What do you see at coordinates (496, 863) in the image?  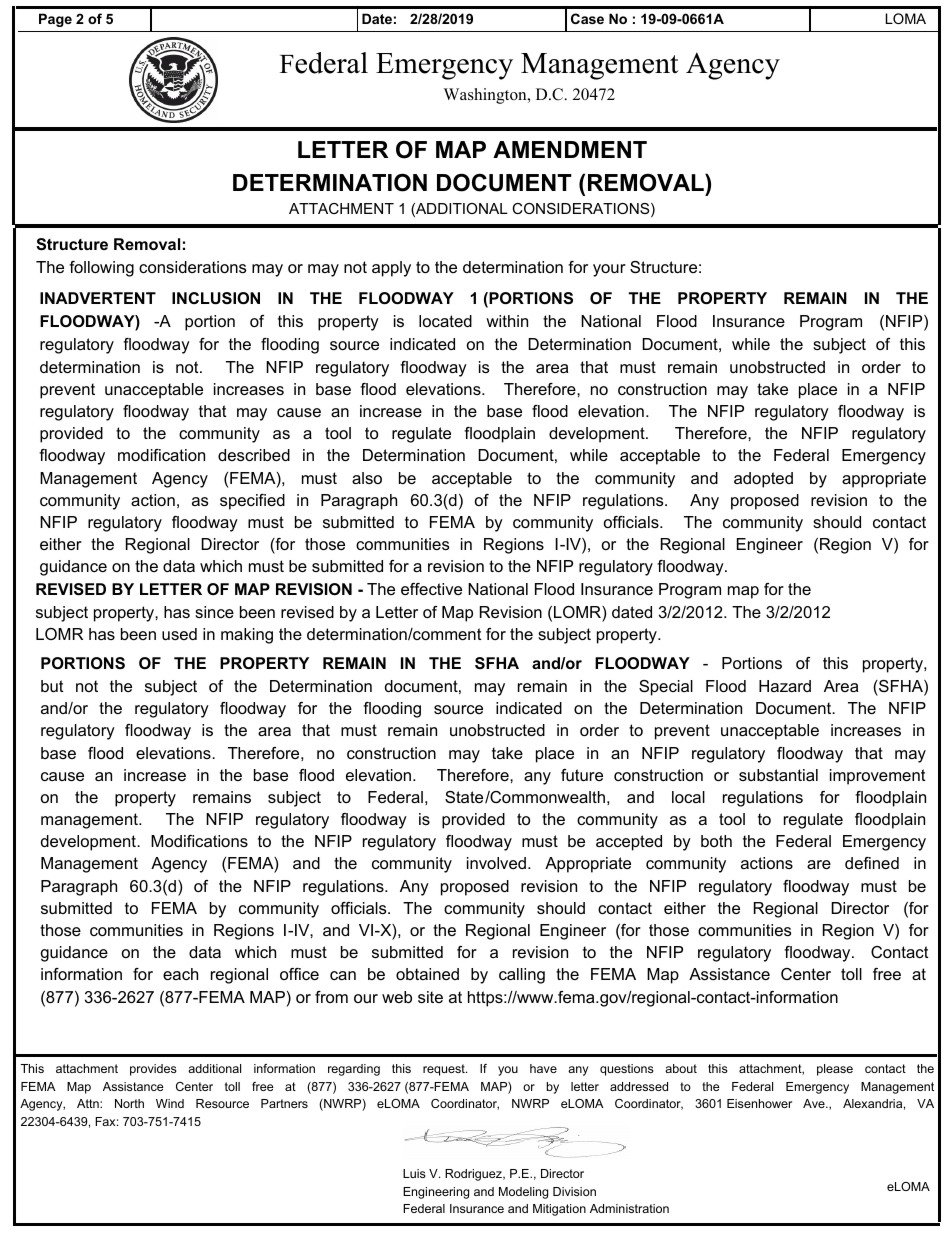 I see `involved` at bounding box center [496, 863].
